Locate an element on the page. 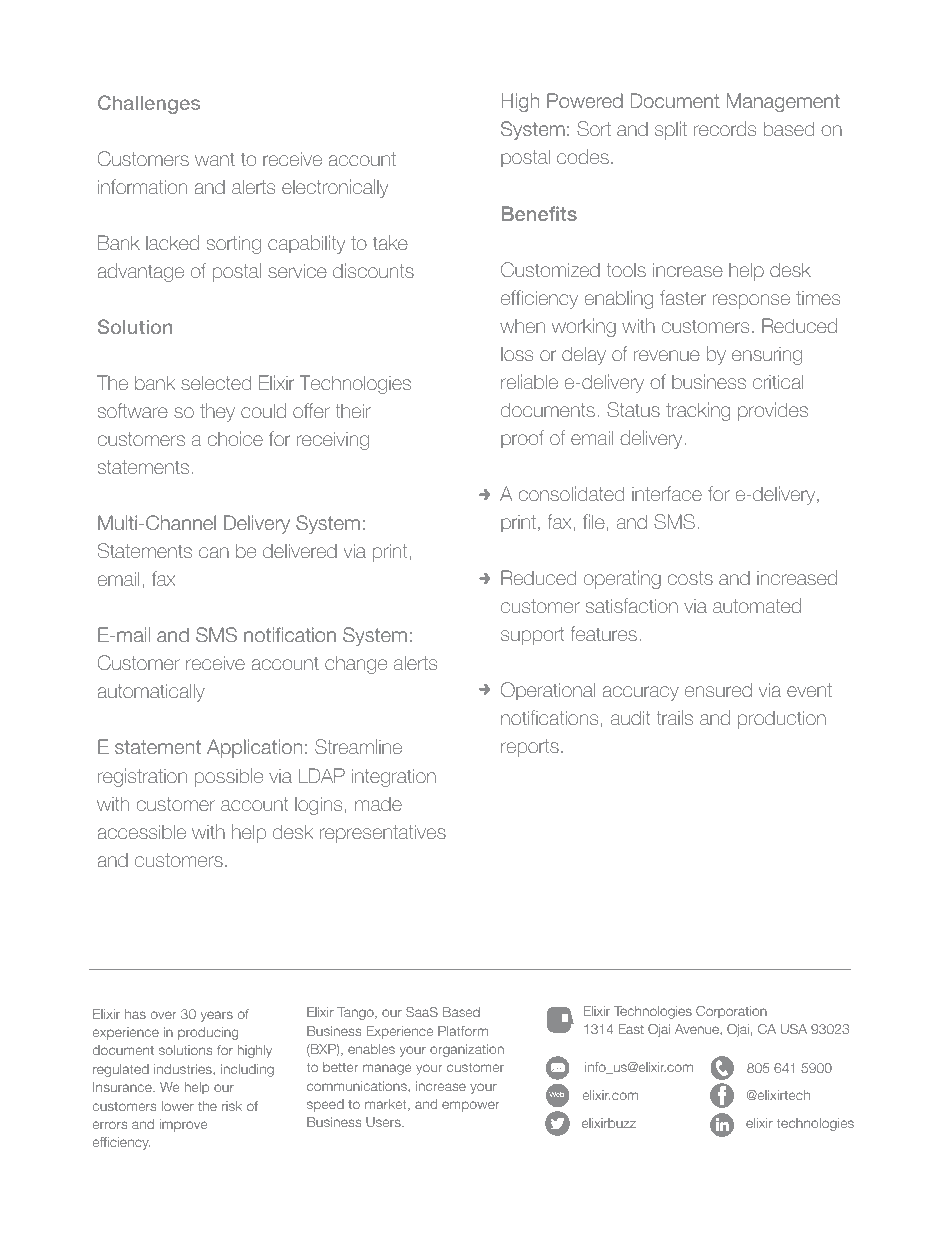 This document has width=952, height=1233. want is located at coordinates (215, 159).
